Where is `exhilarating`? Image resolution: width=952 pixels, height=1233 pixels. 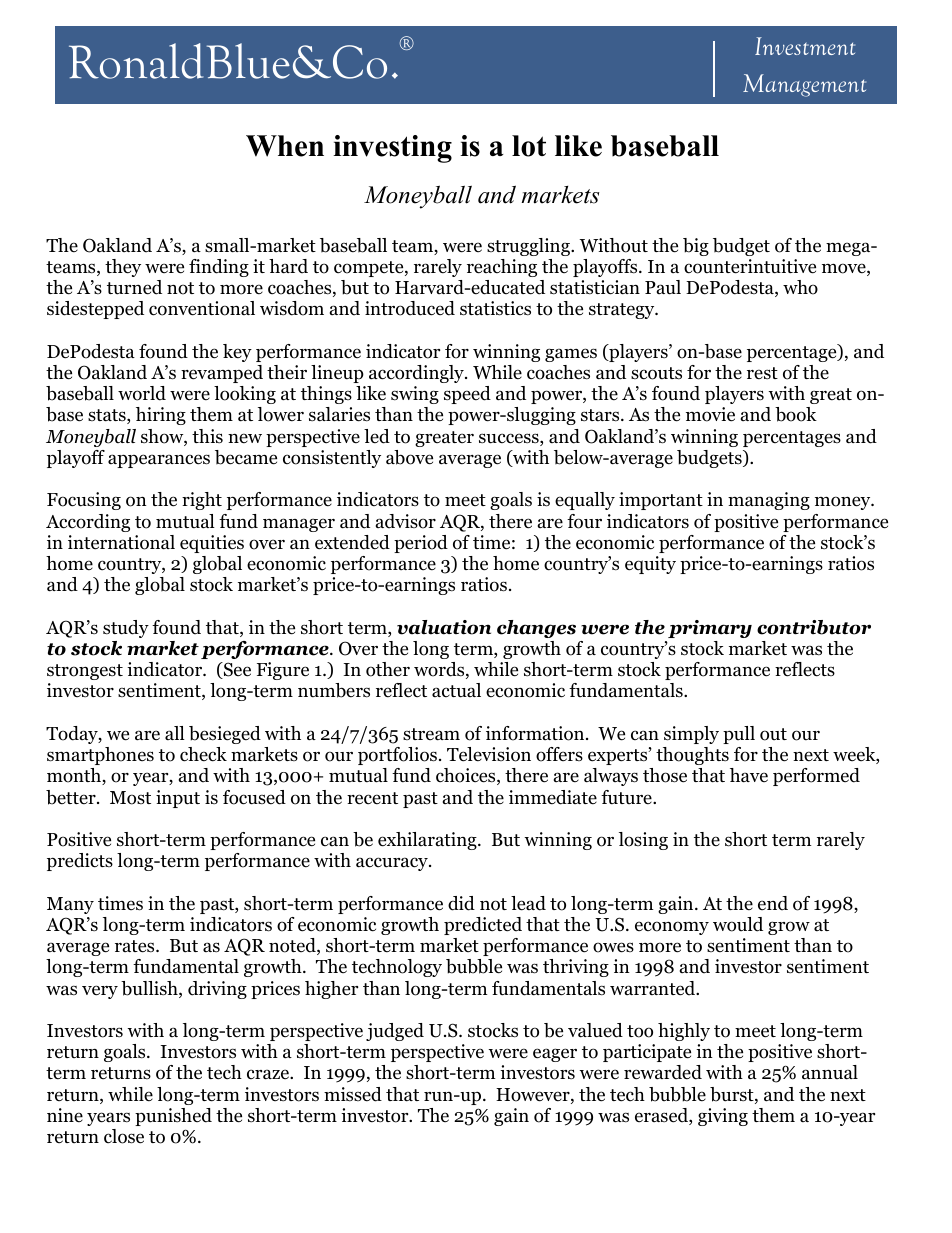 exhilarating is located at coordinates (428, 841).
